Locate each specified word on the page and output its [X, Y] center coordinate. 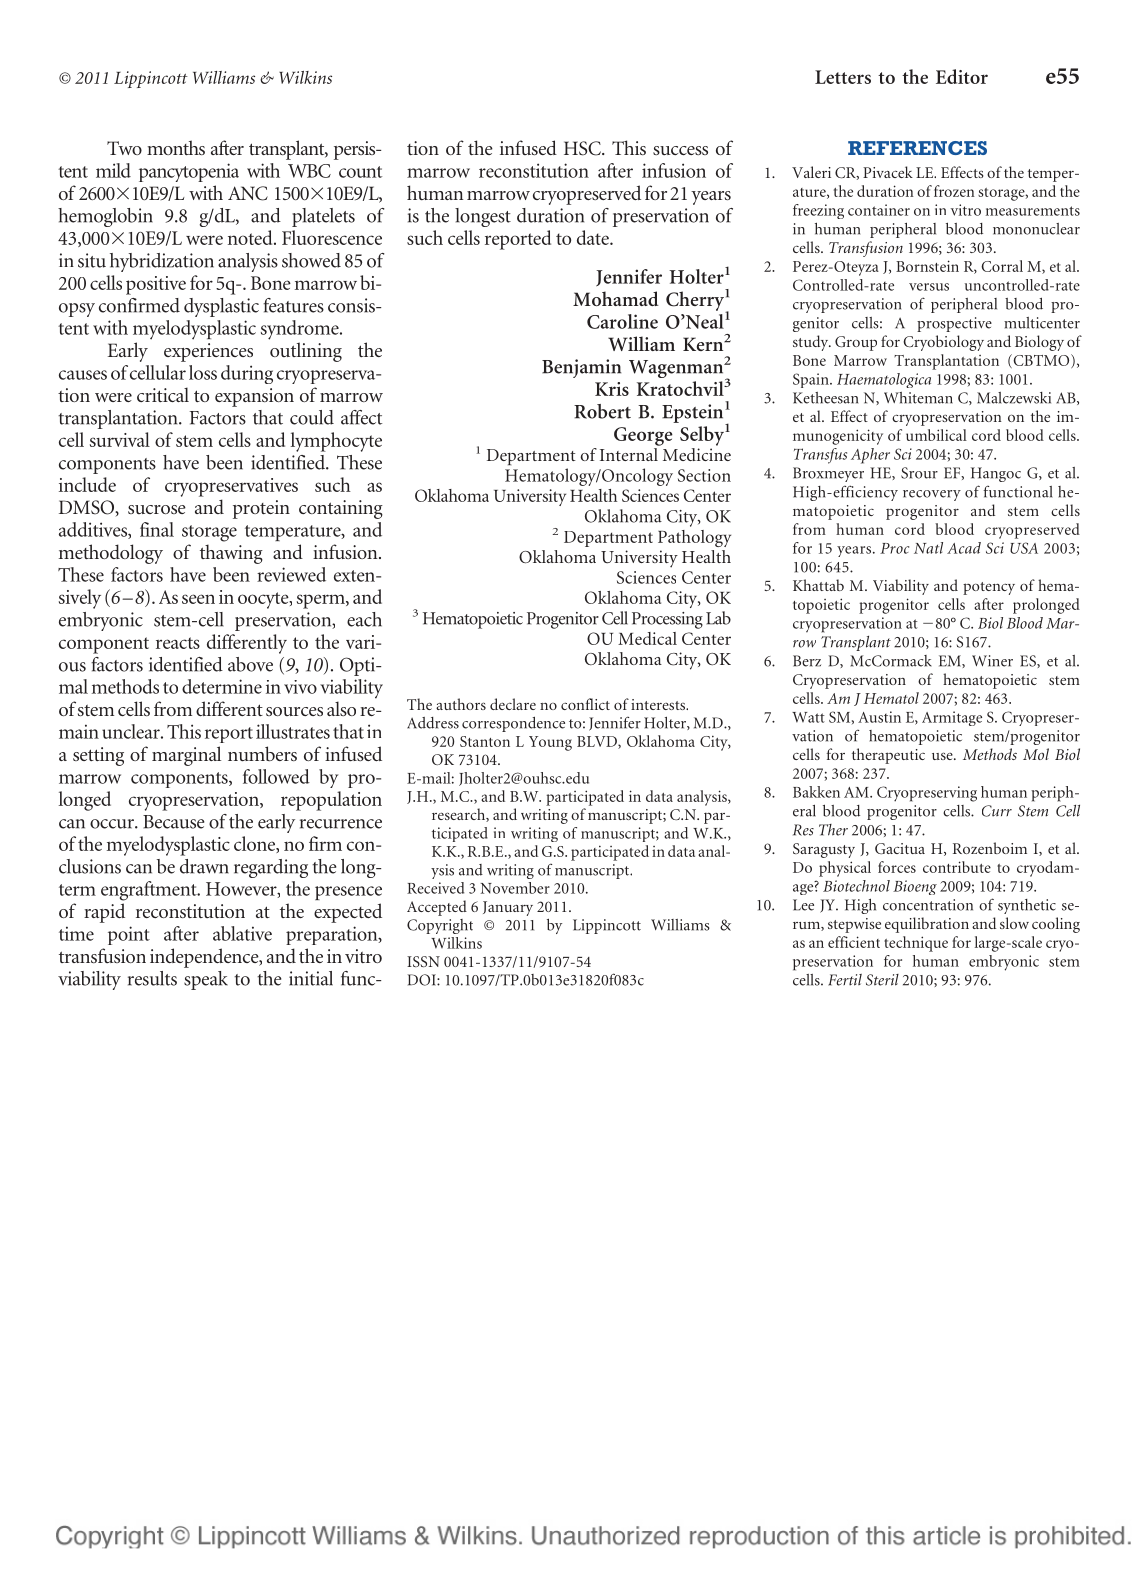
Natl [928, 548]
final [157, 529]
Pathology [694, 538]
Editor [962, 76]
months [176, 147]
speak [206, 980]
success [680, 150]
